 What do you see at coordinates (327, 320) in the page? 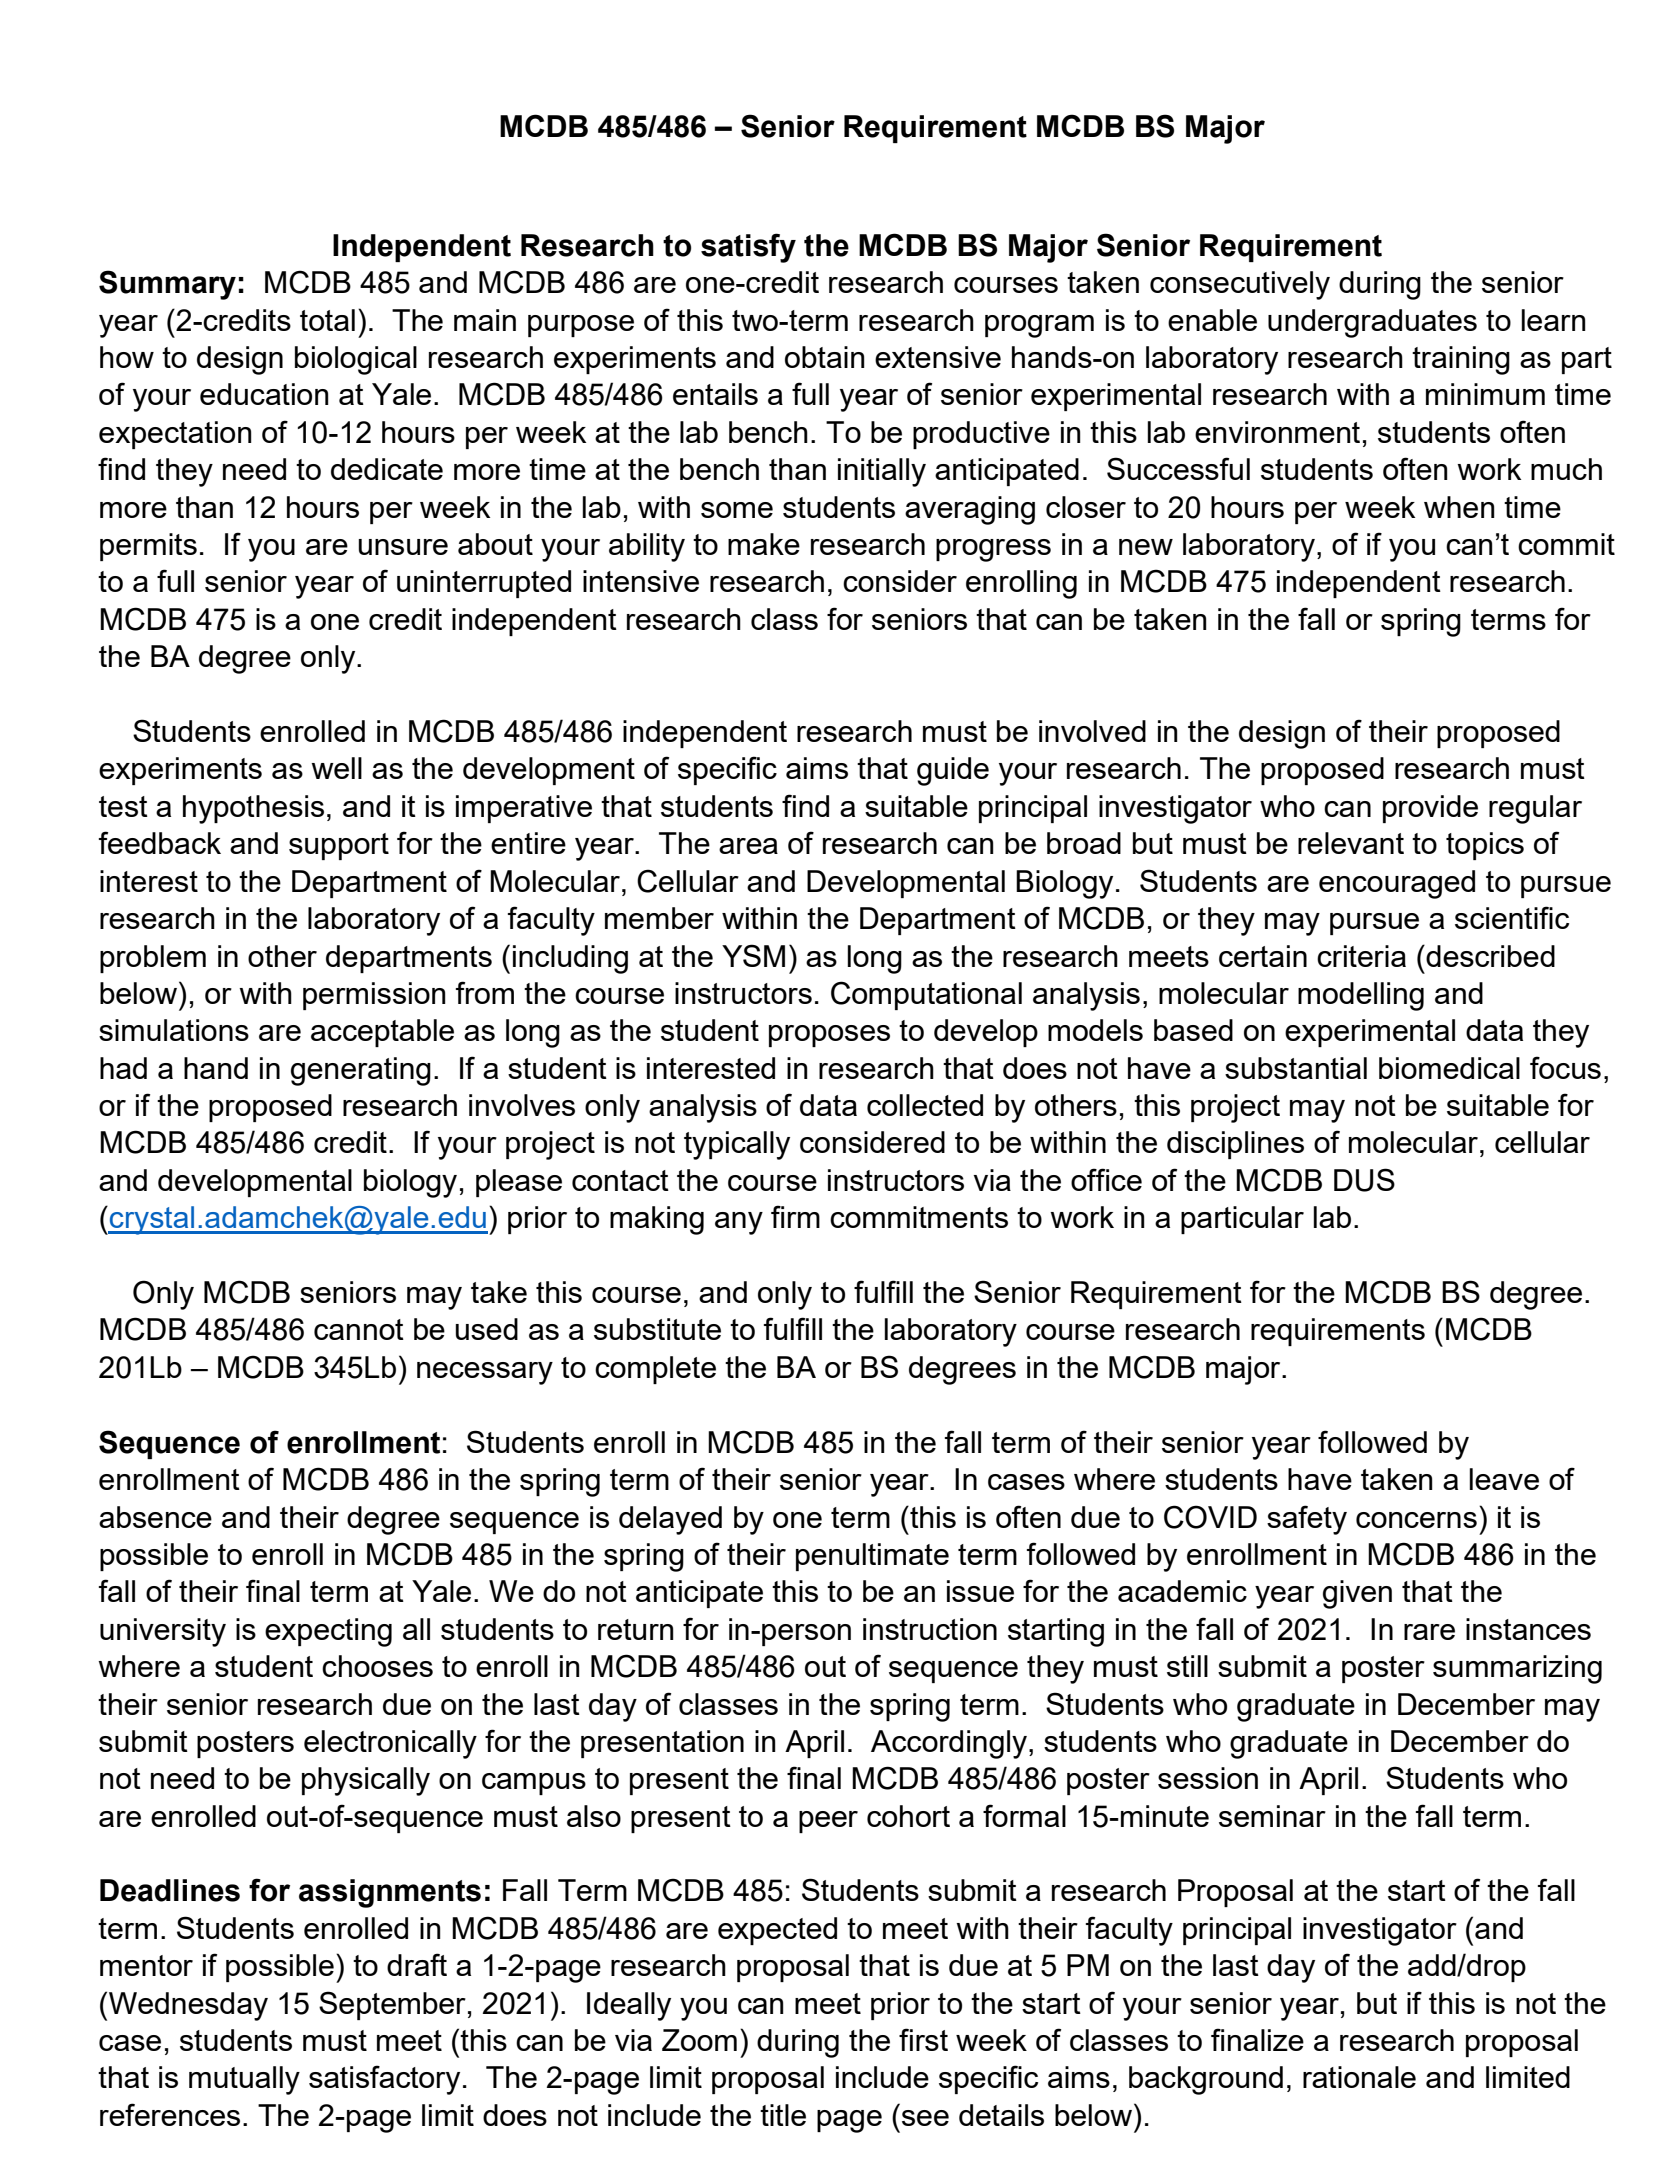
I see `total` at bounding box center [327, 320].
